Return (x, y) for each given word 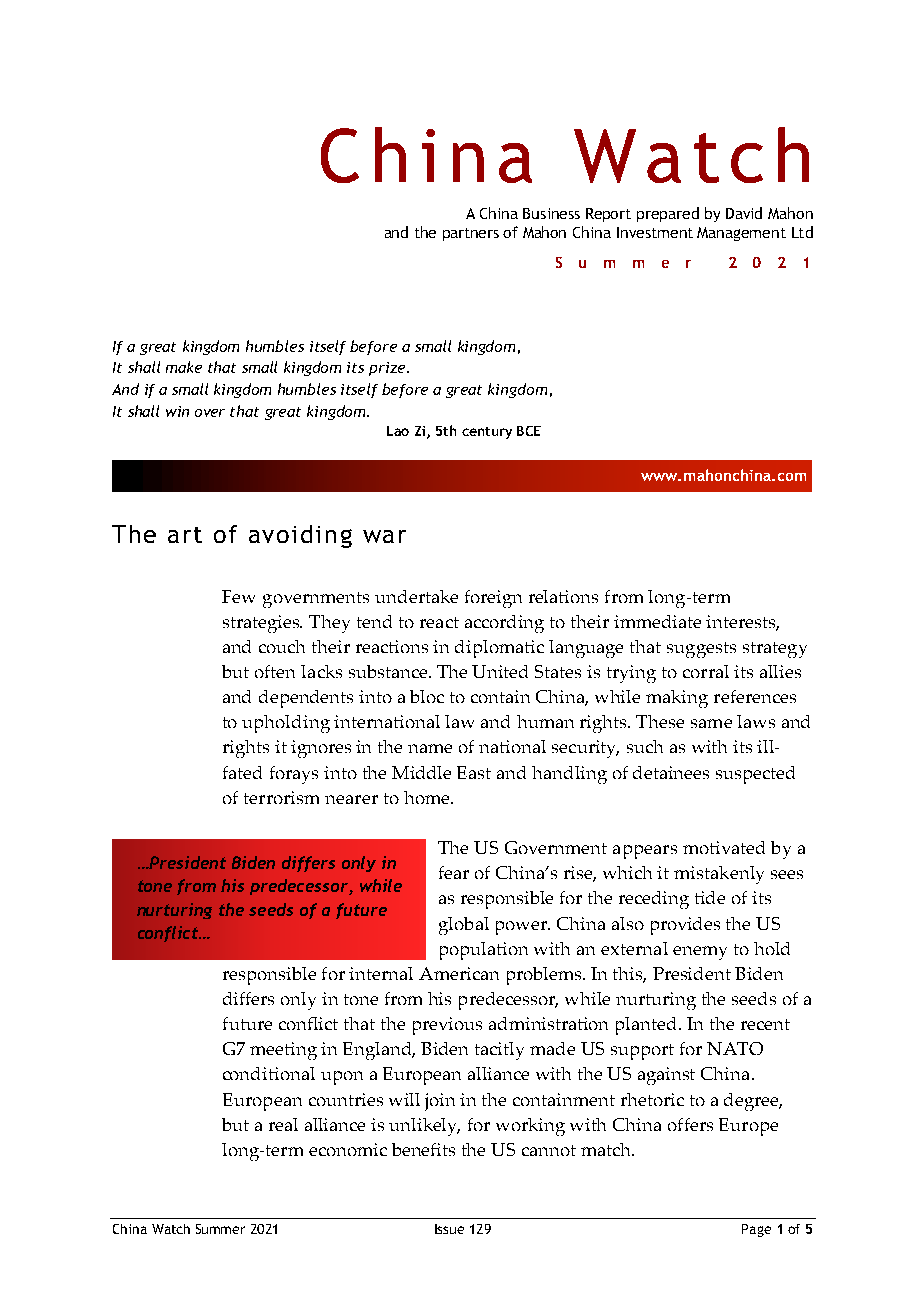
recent (765, 1024)
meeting (283, 1051)
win (177, 411)
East (474, 772)
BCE (529, 431)
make (184, 367)
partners (471, 234)
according (504, 624)
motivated (724, 847)
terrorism (281, 797)
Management (741, 234)
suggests (701, 650)
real (283, 1124)
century (487, 433)
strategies (262, 624)
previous (447, 1026)
